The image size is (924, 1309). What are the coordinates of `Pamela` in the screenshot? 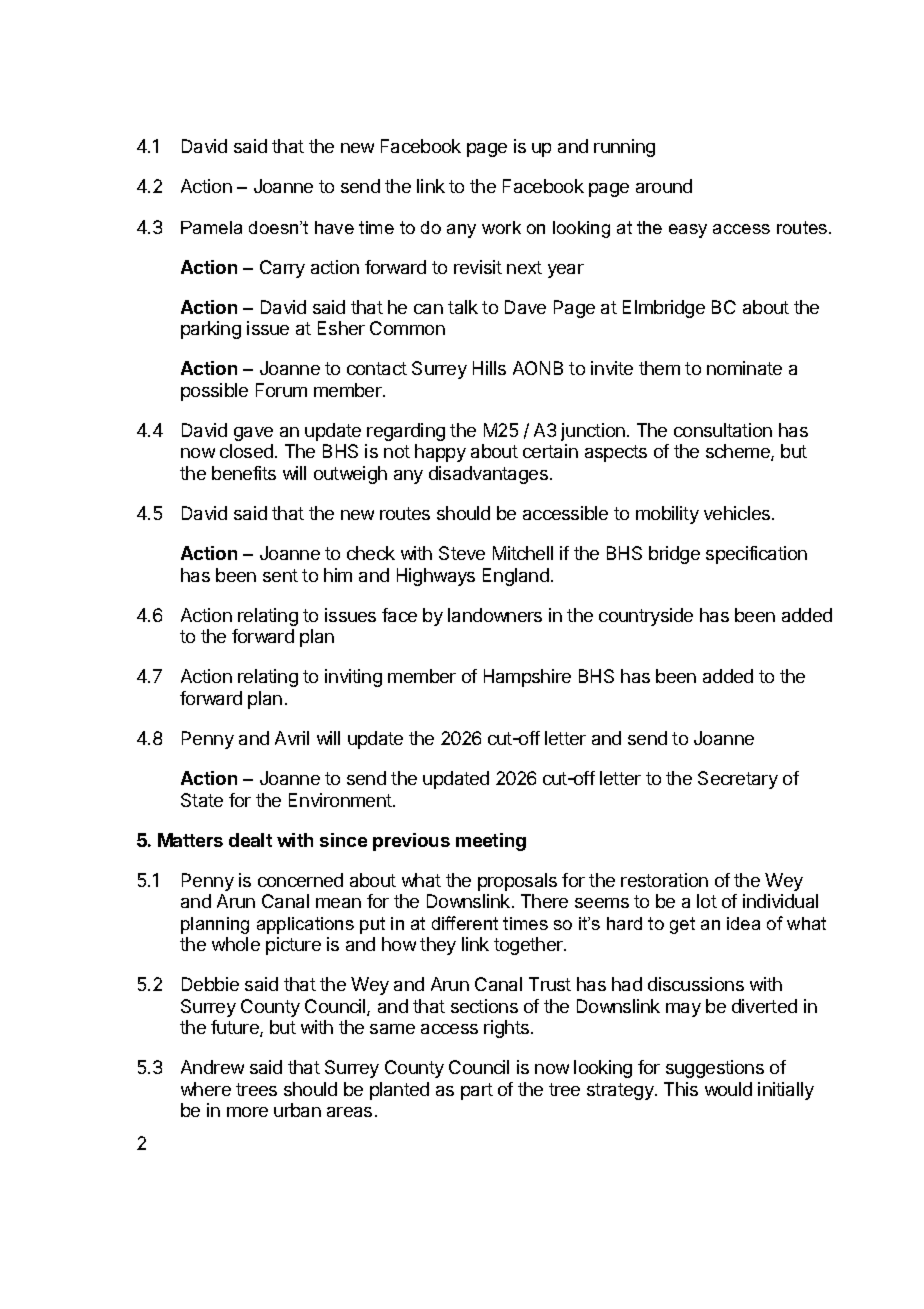 It's located at (211, 227).
